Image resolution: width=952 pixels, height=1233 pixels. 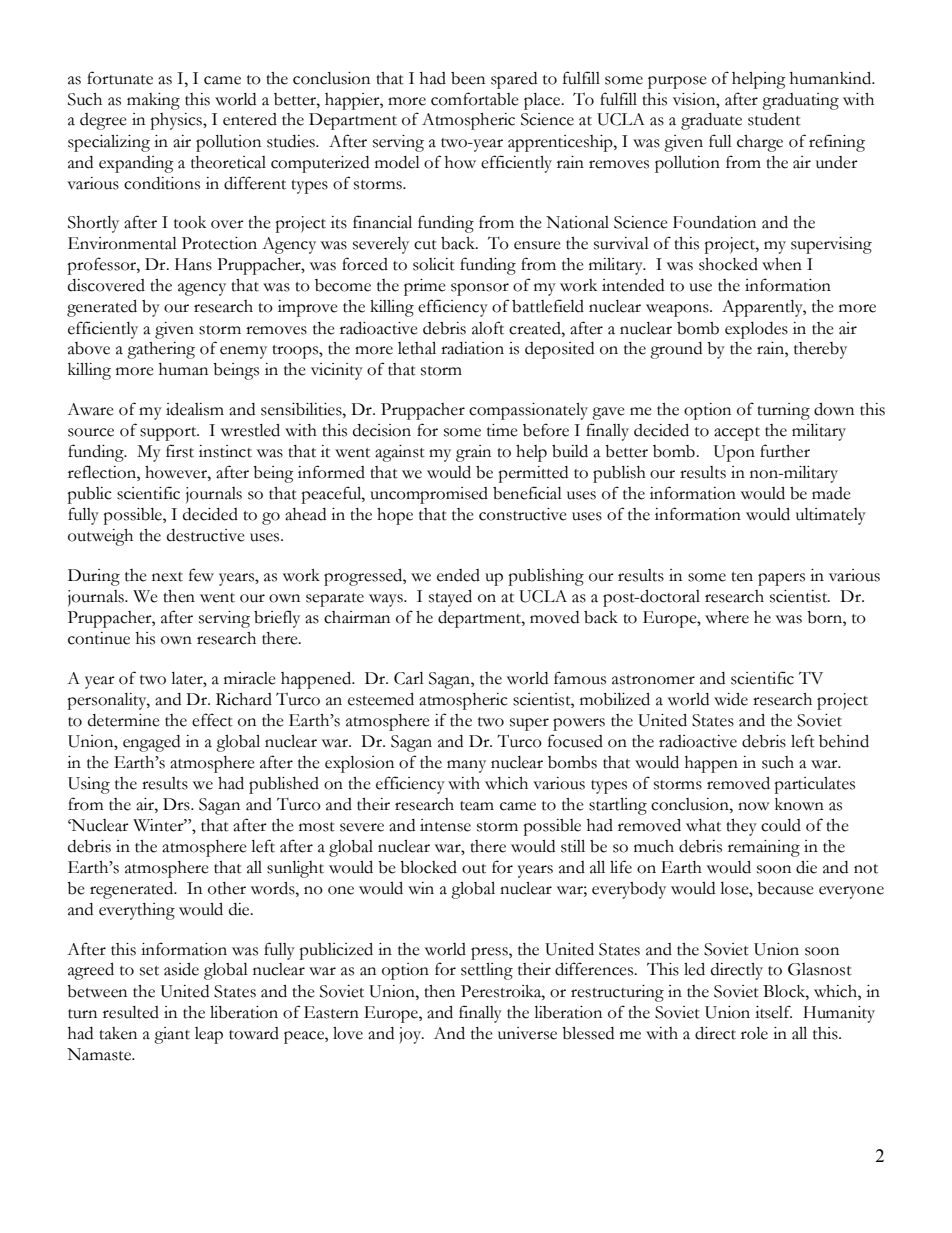 What do you see at coordinates (450, 598) in the screenshot?
I see `stayed` at bounding box center [450, 598].
